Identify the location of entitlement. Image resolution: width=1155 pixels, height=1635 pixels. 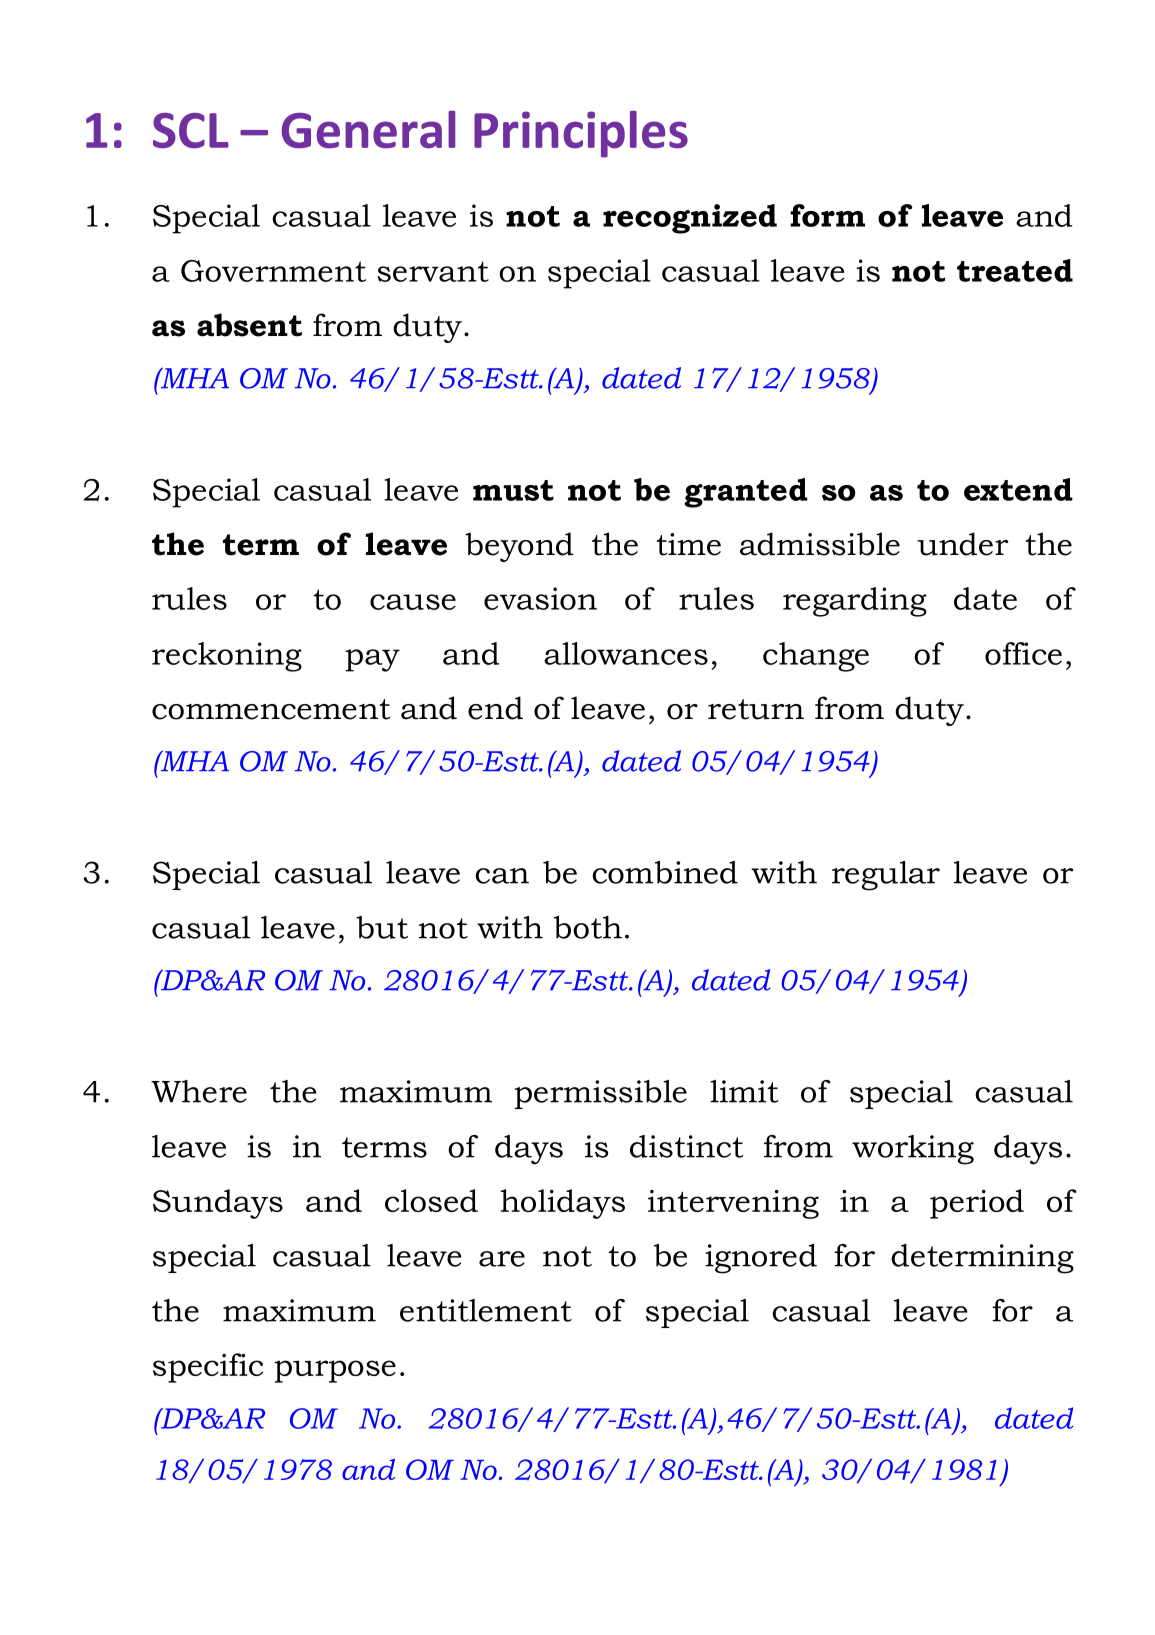
(486, 1310).
